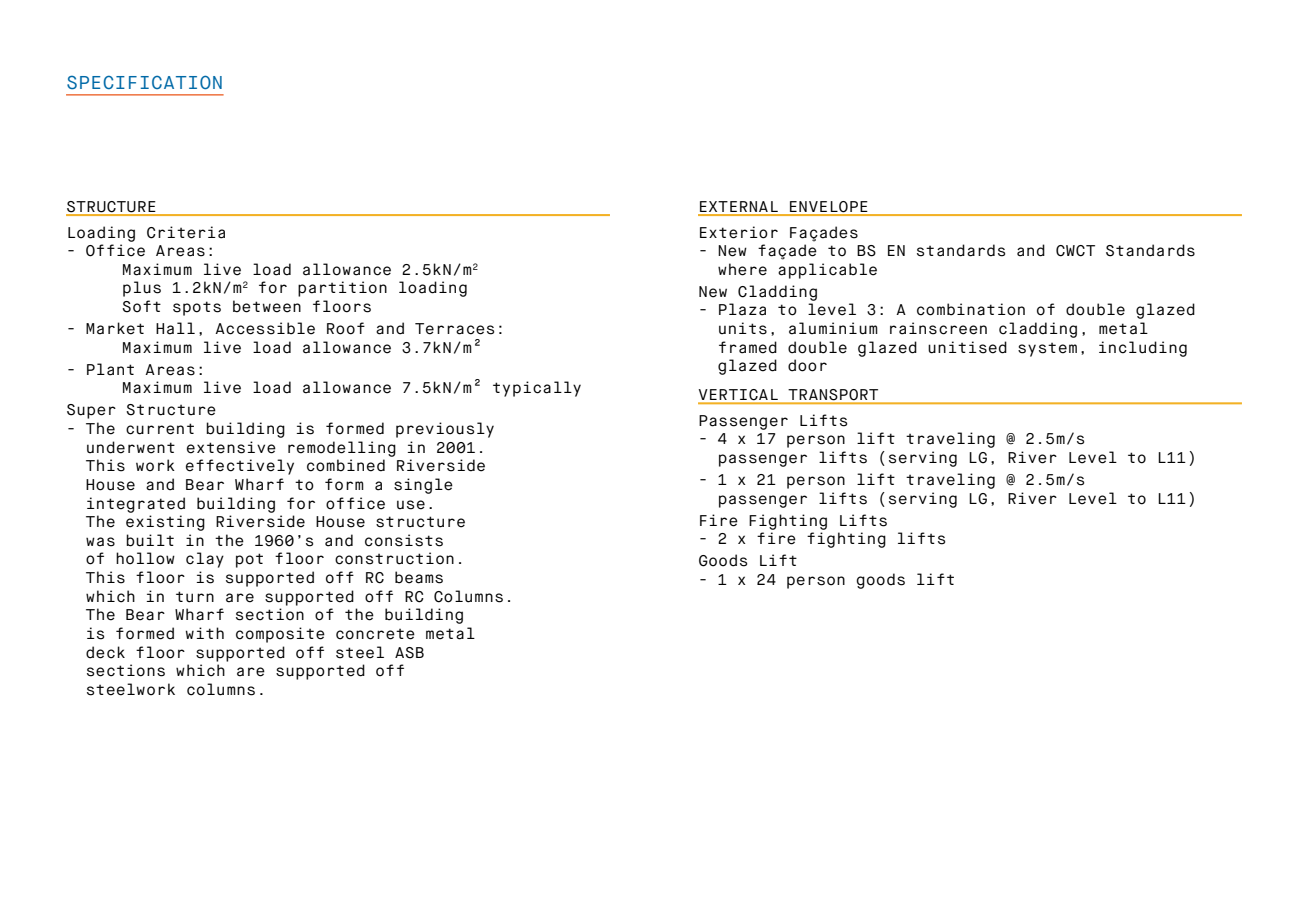 This image has height=924, width=1308. What do you see at coordinates (136, 505) in the image?
I see `integrated` at bounding box center [136, 505].
